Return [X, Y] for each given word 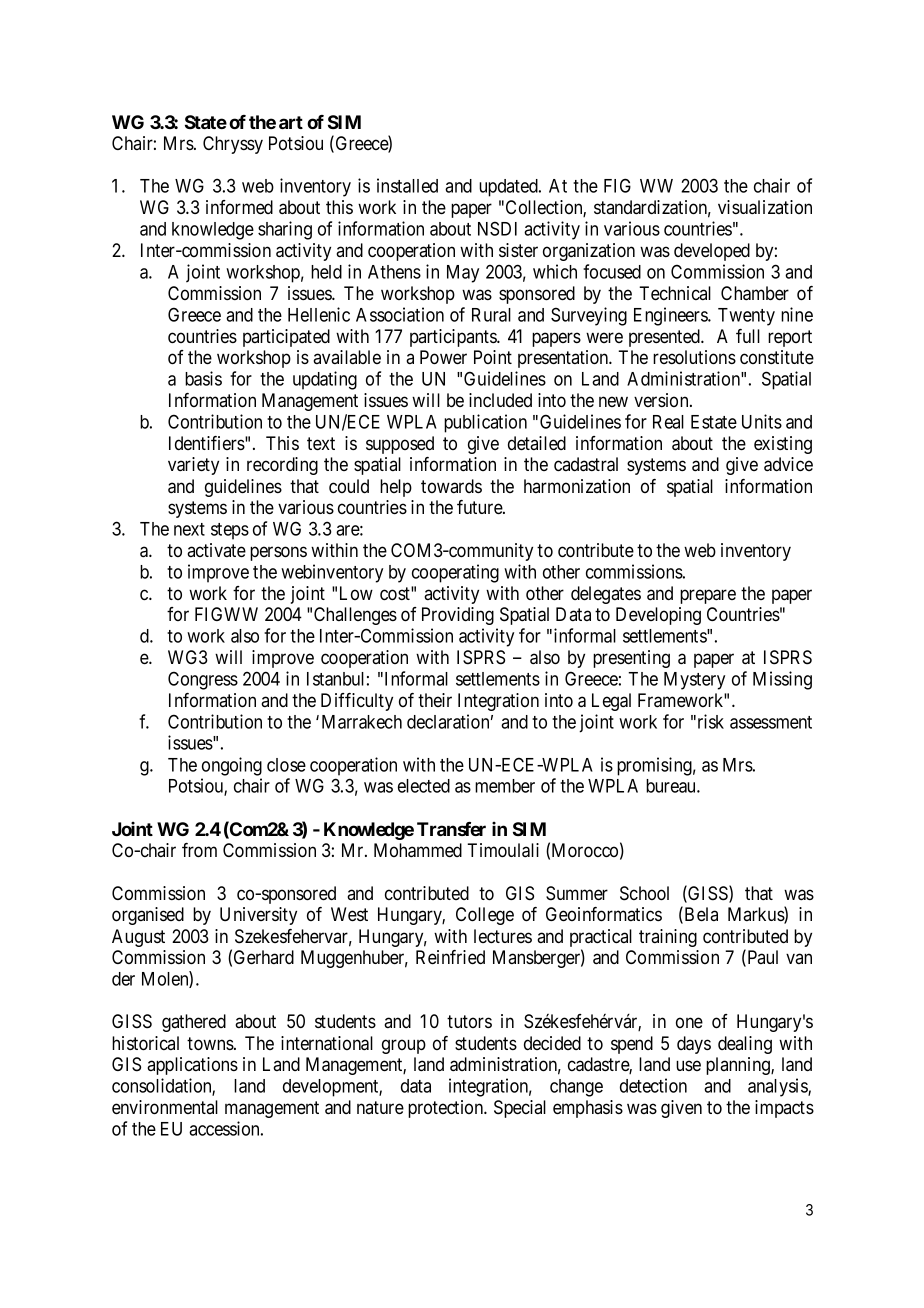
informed [239, 207]
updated [509, 188]
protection [447, 1109]
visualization [765, 207]
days [694, 1045]
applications [192, 1066]
